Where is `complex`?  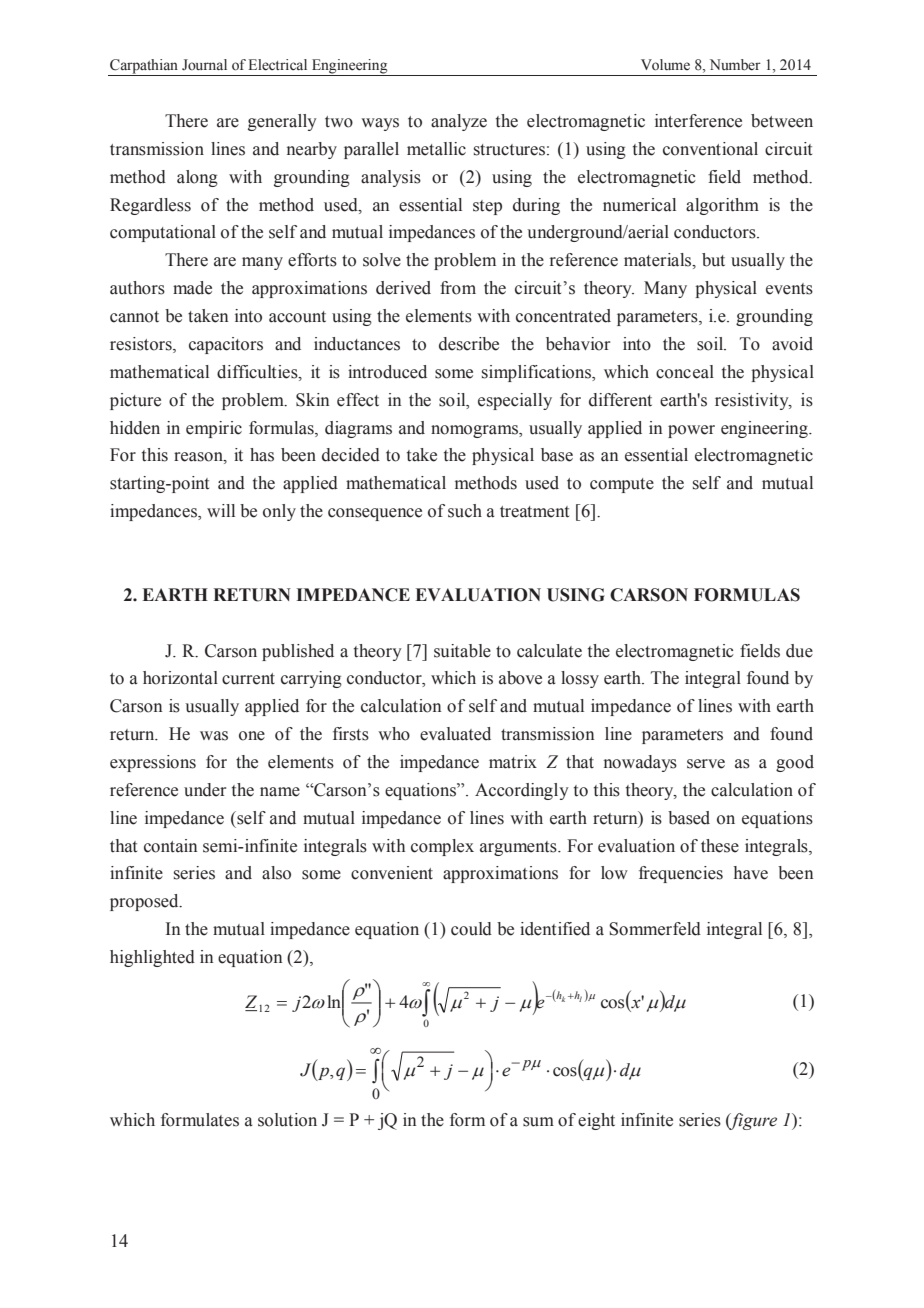
complex is located at coordinates (442, 847).
